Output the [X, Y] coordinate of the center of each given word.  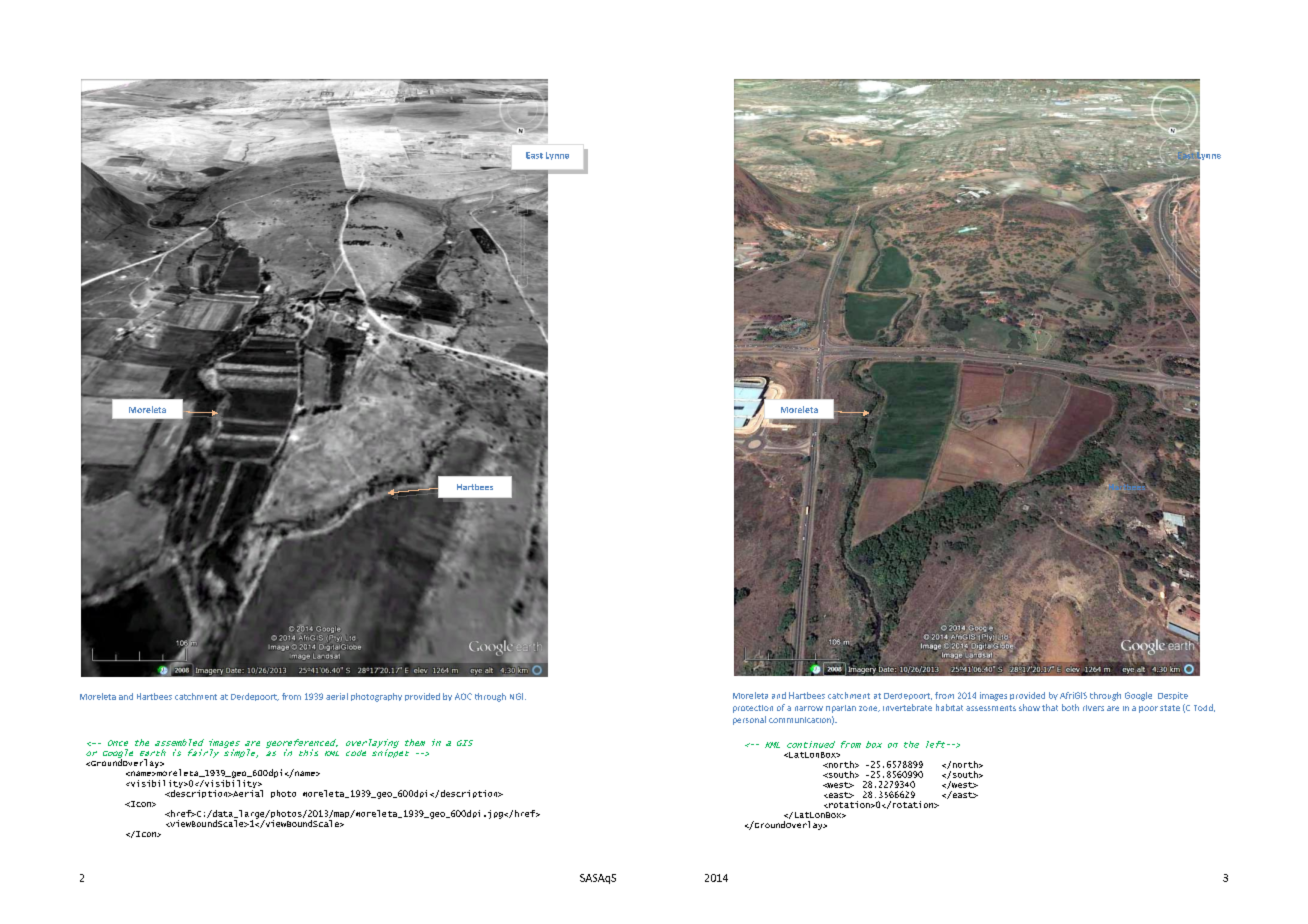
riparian [841, 709]
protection [753, 709]
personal [749, 720]
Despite [1173, 696]
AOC [463, 696]
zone [869, 709]
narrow [809, 708]
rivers [1093, 708]
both [1070, 707]
